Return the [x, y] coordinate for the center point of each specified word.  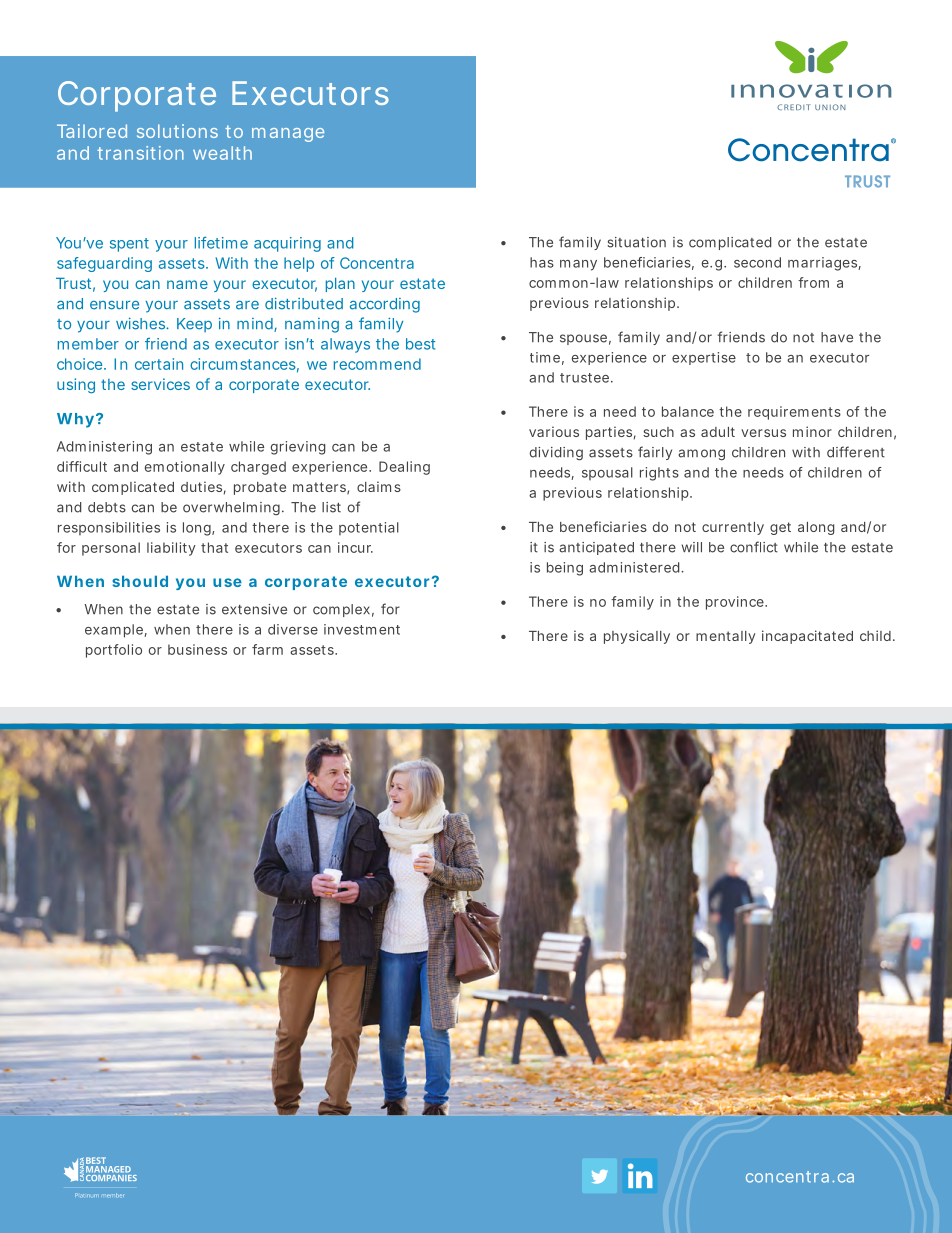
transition [140, 153]
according [385, 305]
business [197, 649]
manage [288, 135]
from [813, 282]
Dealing [404, 468]
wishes [142, 323]
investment [362, 629]
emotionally [185, 468]
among [701, 454]
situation [636, 242]
